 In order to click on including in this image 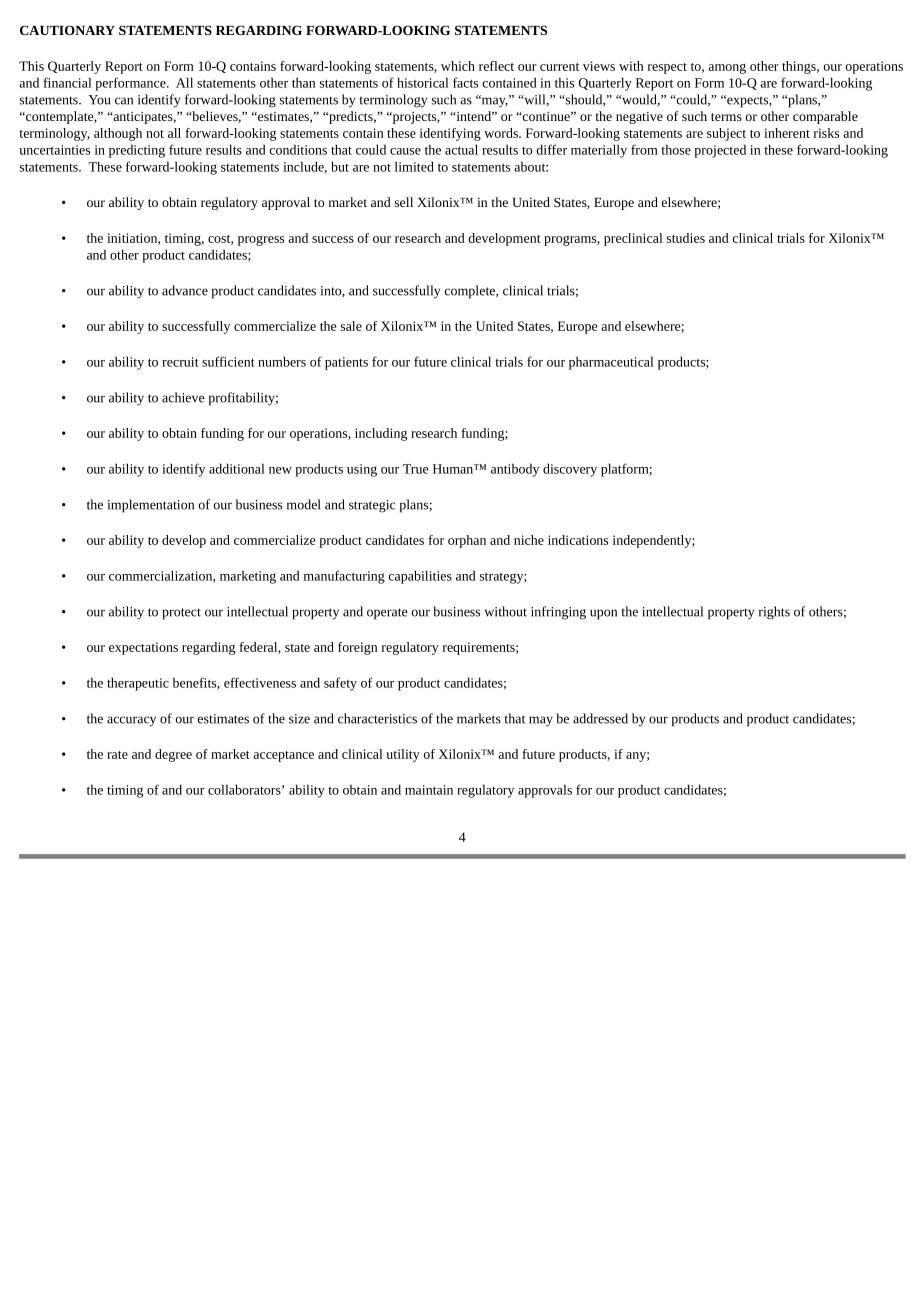, I will do `click(381, 434)`.
